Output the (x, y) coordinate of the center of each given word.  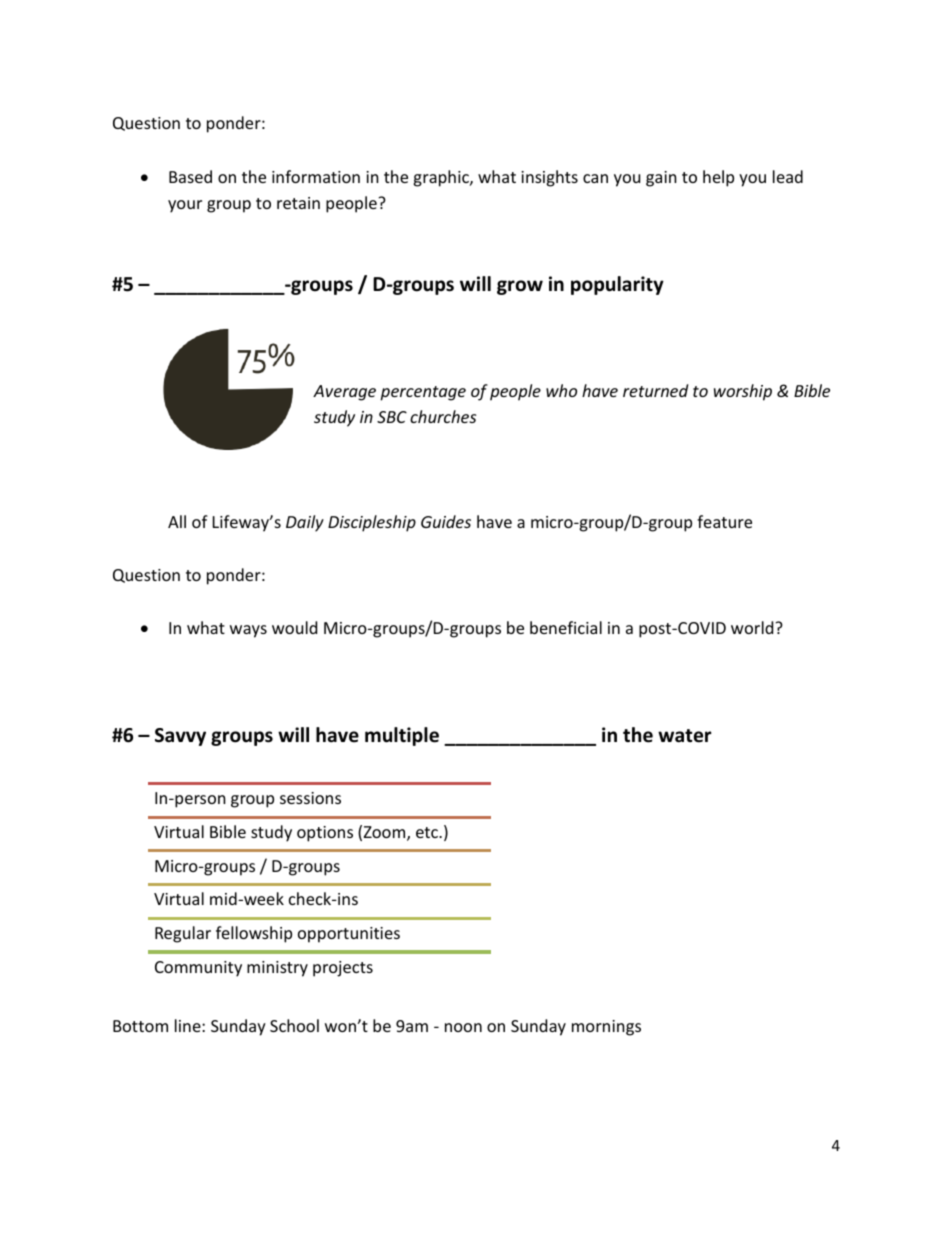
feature (724, 521)
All (177, 521)
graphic (442, 178)
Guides (446, 521)
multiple (402, 736)
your (185, 206)
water (684, 736)
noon (463, 1027)
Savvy (180, 737)
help (718, 178)
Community (198, 969)
